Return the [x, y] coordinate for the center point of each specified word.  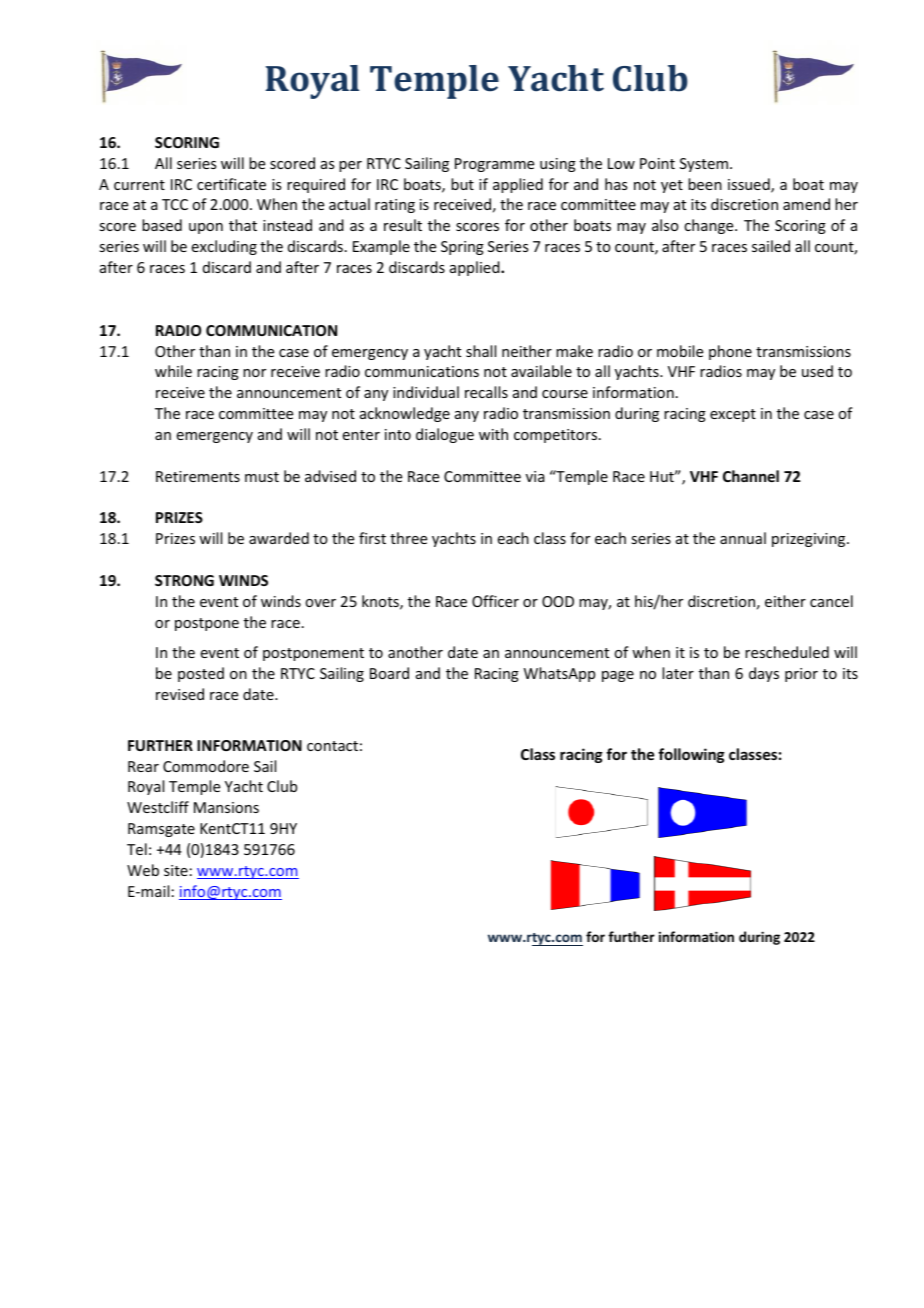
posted [201, 674]
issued [750, 185]
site [176, 870]
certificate [231, 184]
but [462, 184]
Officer [495, 601]
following [691, 755]
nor [254, 373]
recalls [486, 392]
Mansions [226, 807]
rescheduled [787, 652]
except [733, 415]
